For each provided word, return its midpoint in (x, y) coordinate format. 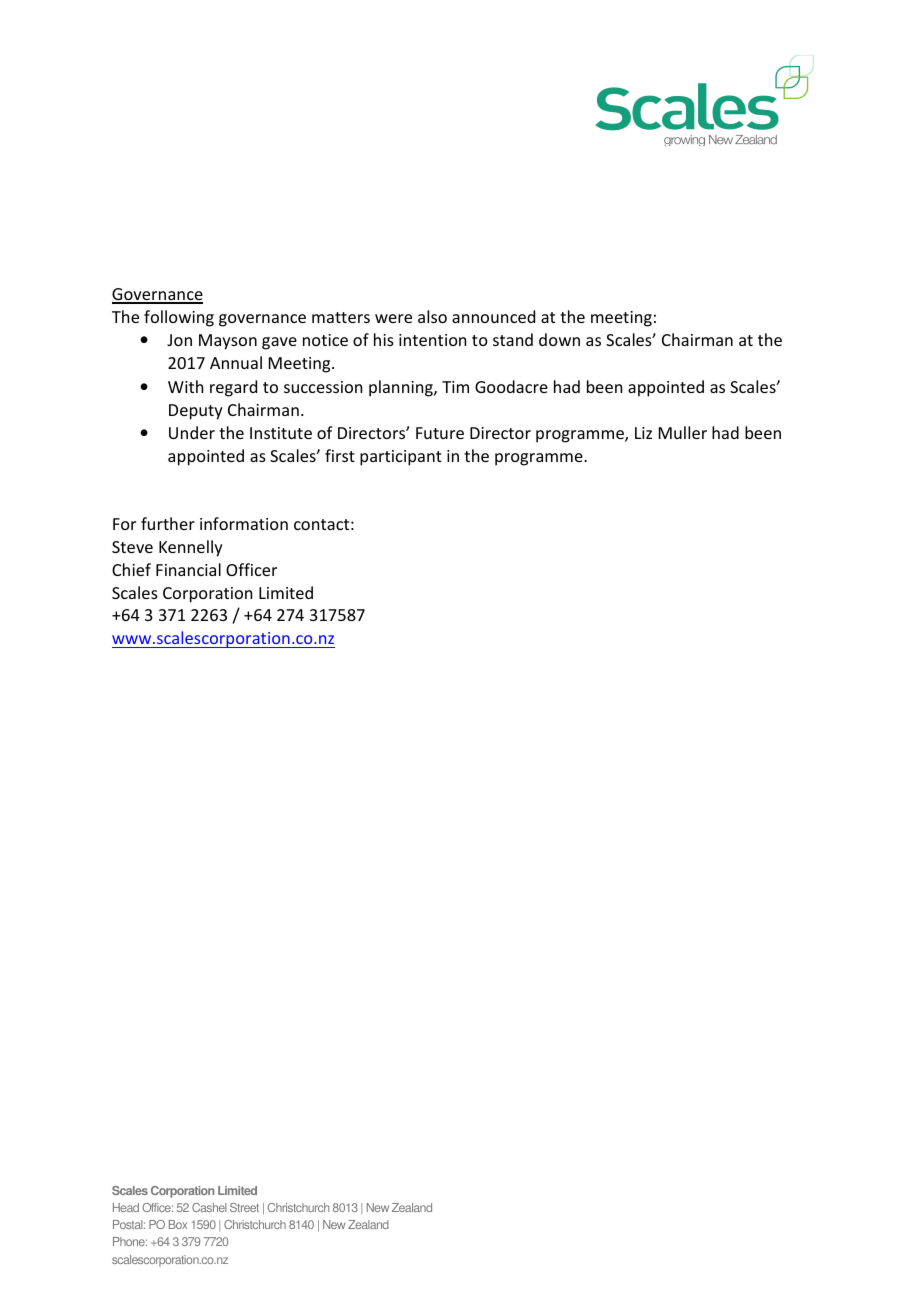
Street (244, 1207)
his (384, 339)
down (559, 339)
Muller (683, 432)
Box (178, 1224)
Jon (179, 340)
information (244, 523)
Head (126, 1207)
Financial (188, 569)
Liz (643, 433)
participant (401, 458)
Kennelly (191, 548)
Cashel (209, 1207)
